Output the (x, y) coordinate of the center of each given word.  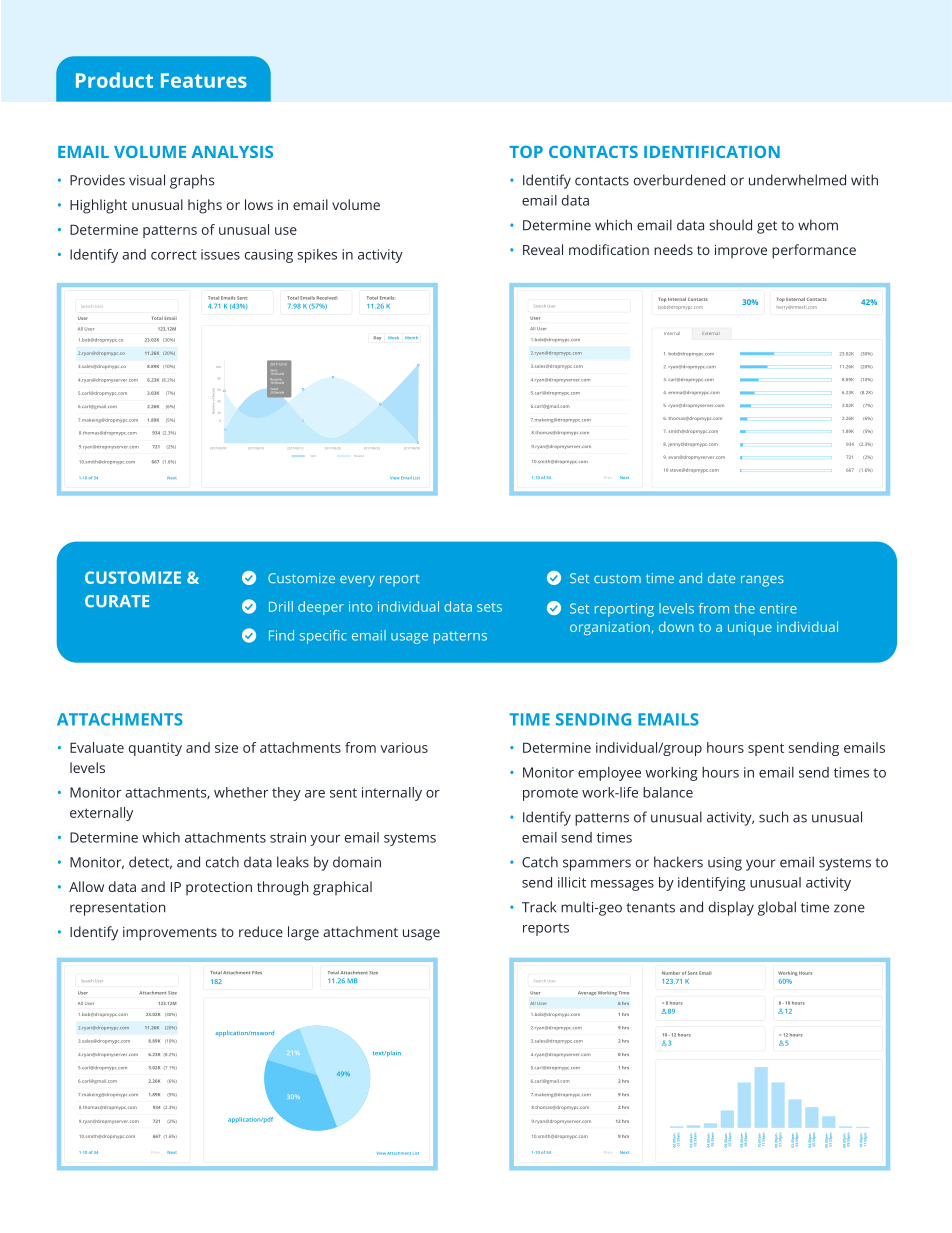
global (777, 908)
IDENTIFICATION (712, 151)
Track (539, 907)
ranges (762, 581)
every (357, 581)
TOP (526, 151)
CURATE (117, 601)
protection (219, 888)
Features (204, 80)
